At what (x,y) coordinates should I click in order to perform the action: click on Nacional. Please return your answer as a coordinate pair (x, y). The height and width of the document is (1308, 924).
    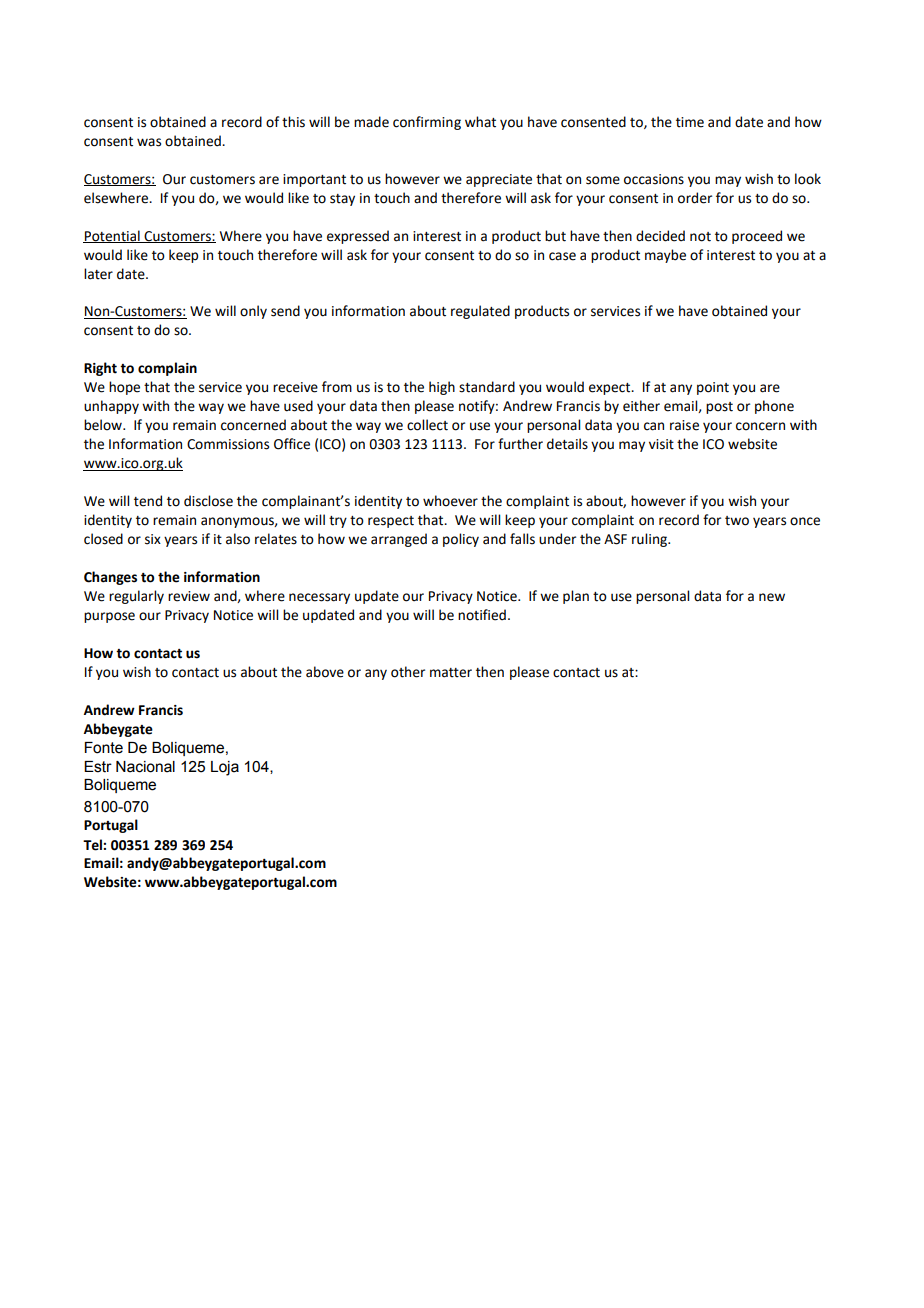
    Looking at the image, I should click on (145, 767).
